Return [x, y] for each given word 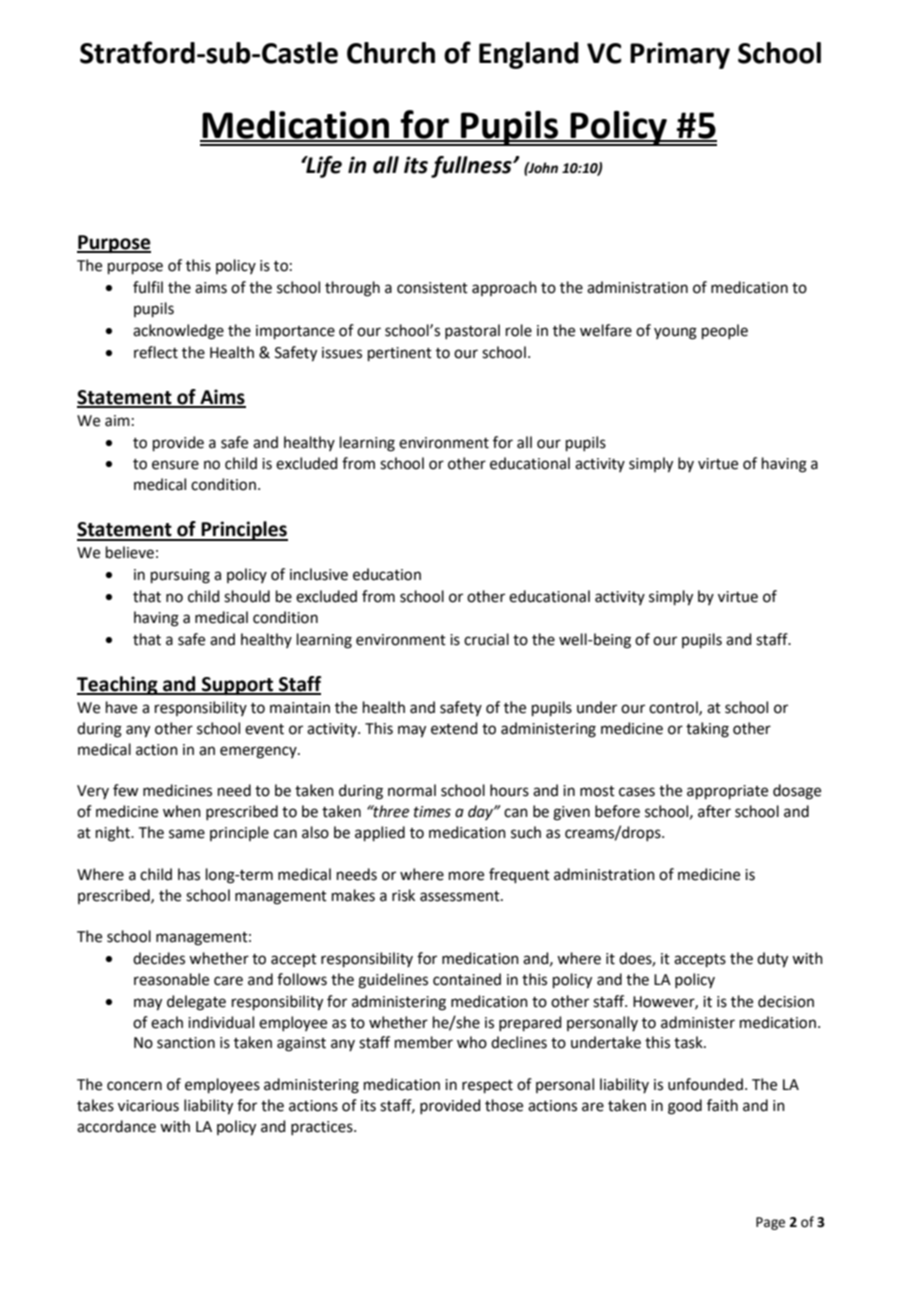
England [529, 55]
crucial [486, 639]
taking [707, 730]
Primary [680, 55]
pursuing [180, 576]
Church [391, 53]
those [504, 1105]
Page [770, 1223]
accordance [116, 1126]
